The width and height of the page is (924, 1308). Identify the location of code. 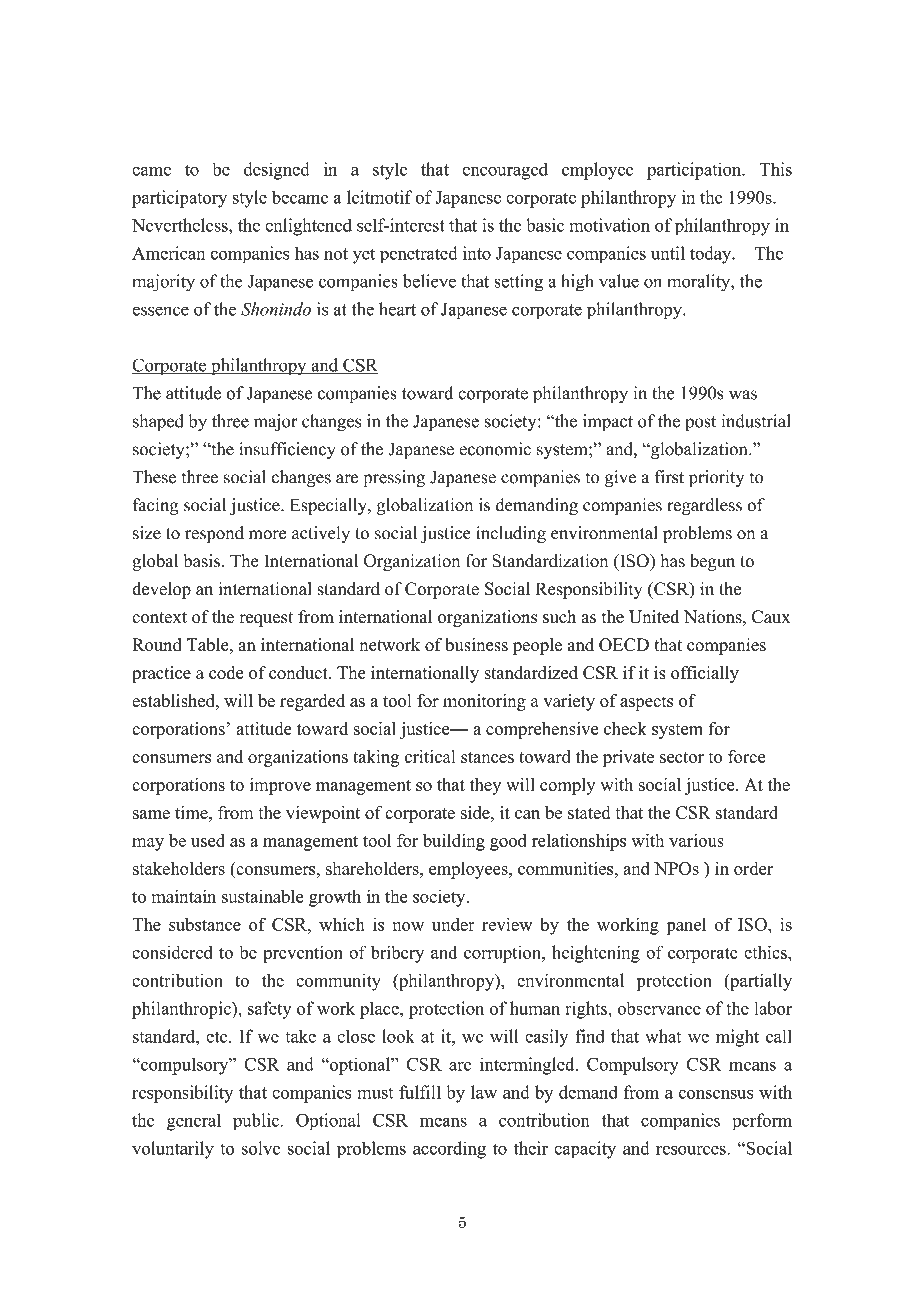
(226, 672).
